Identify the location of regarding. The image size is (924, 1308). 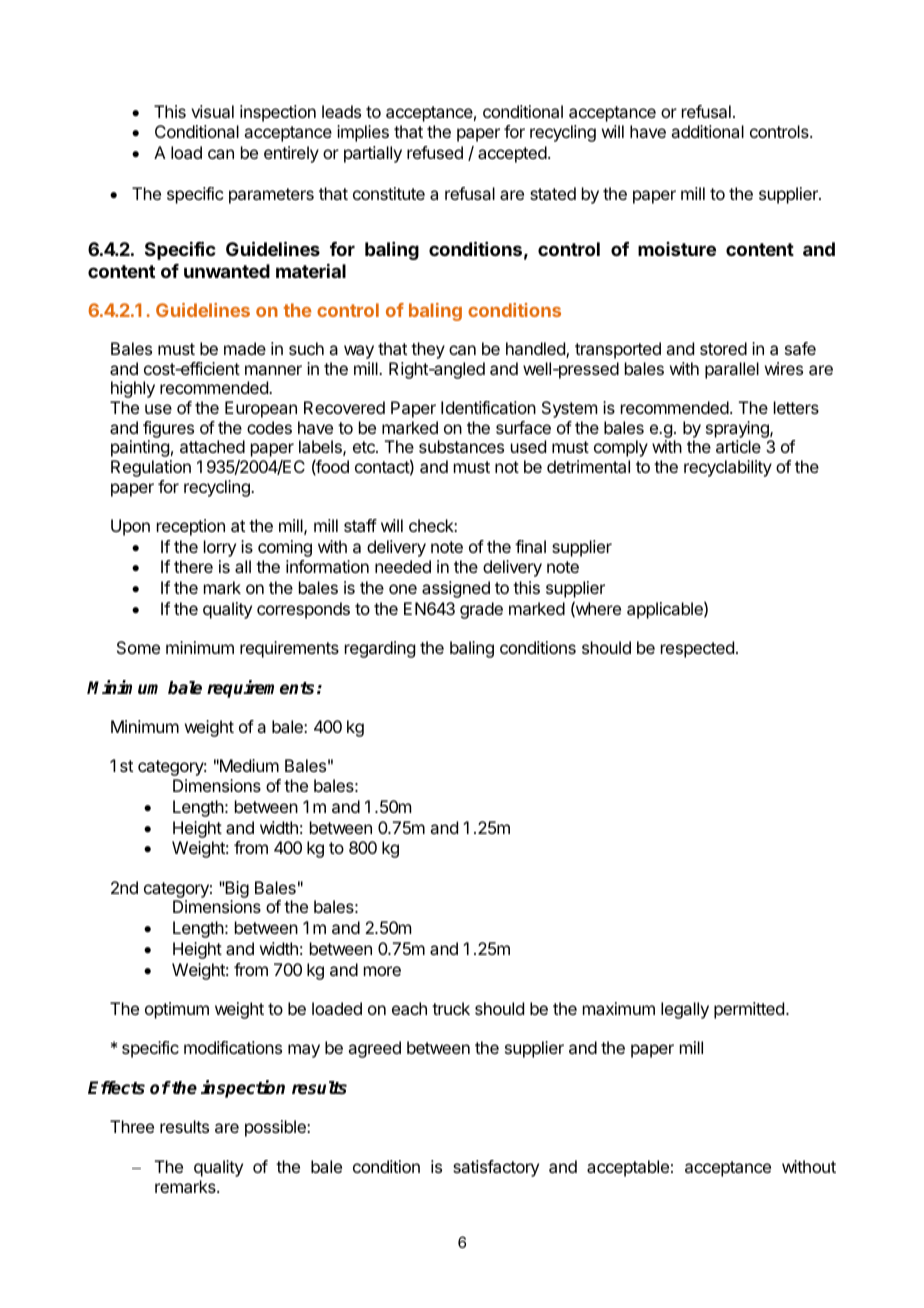
(380, 649).
